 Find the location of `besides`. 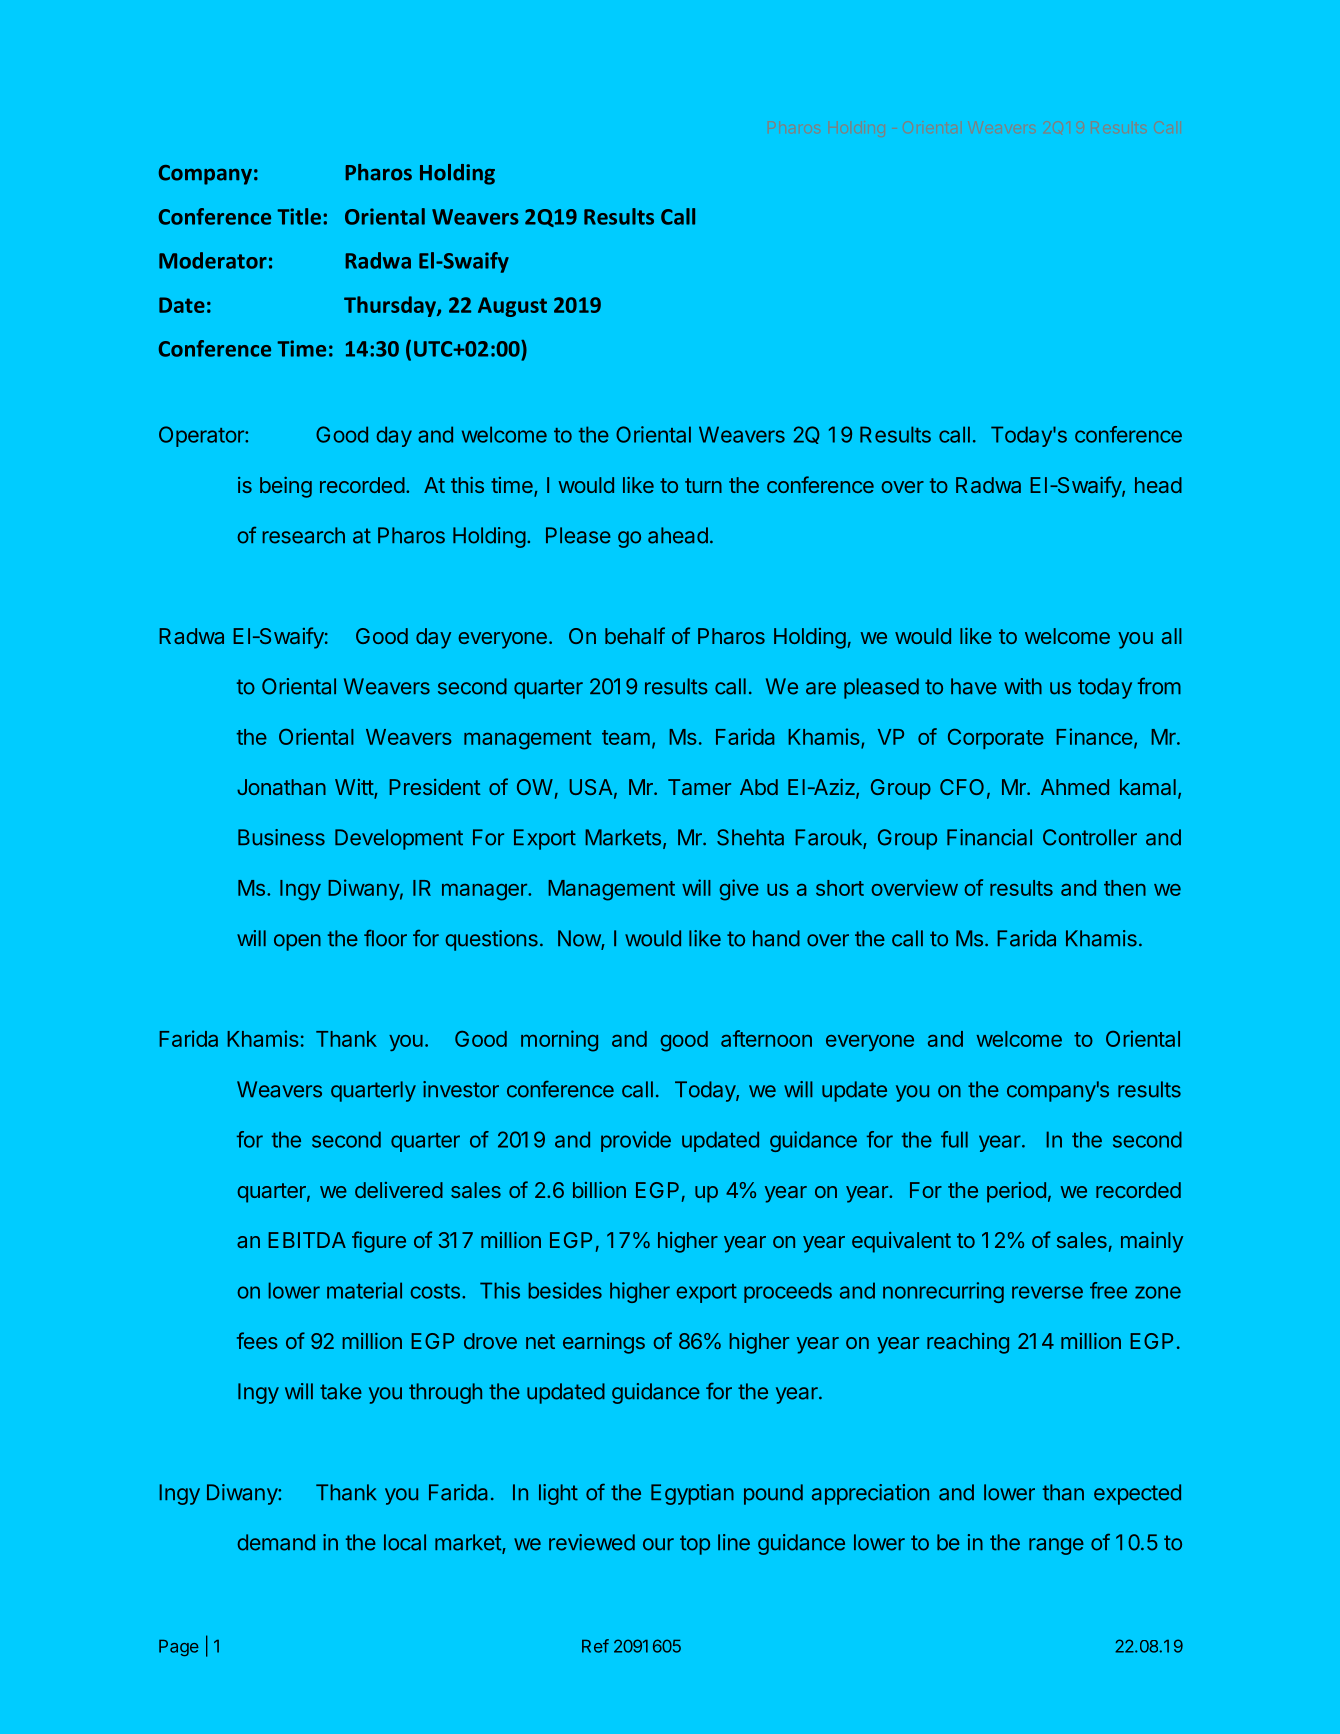

besides is located at coordinates (565, 1290).
